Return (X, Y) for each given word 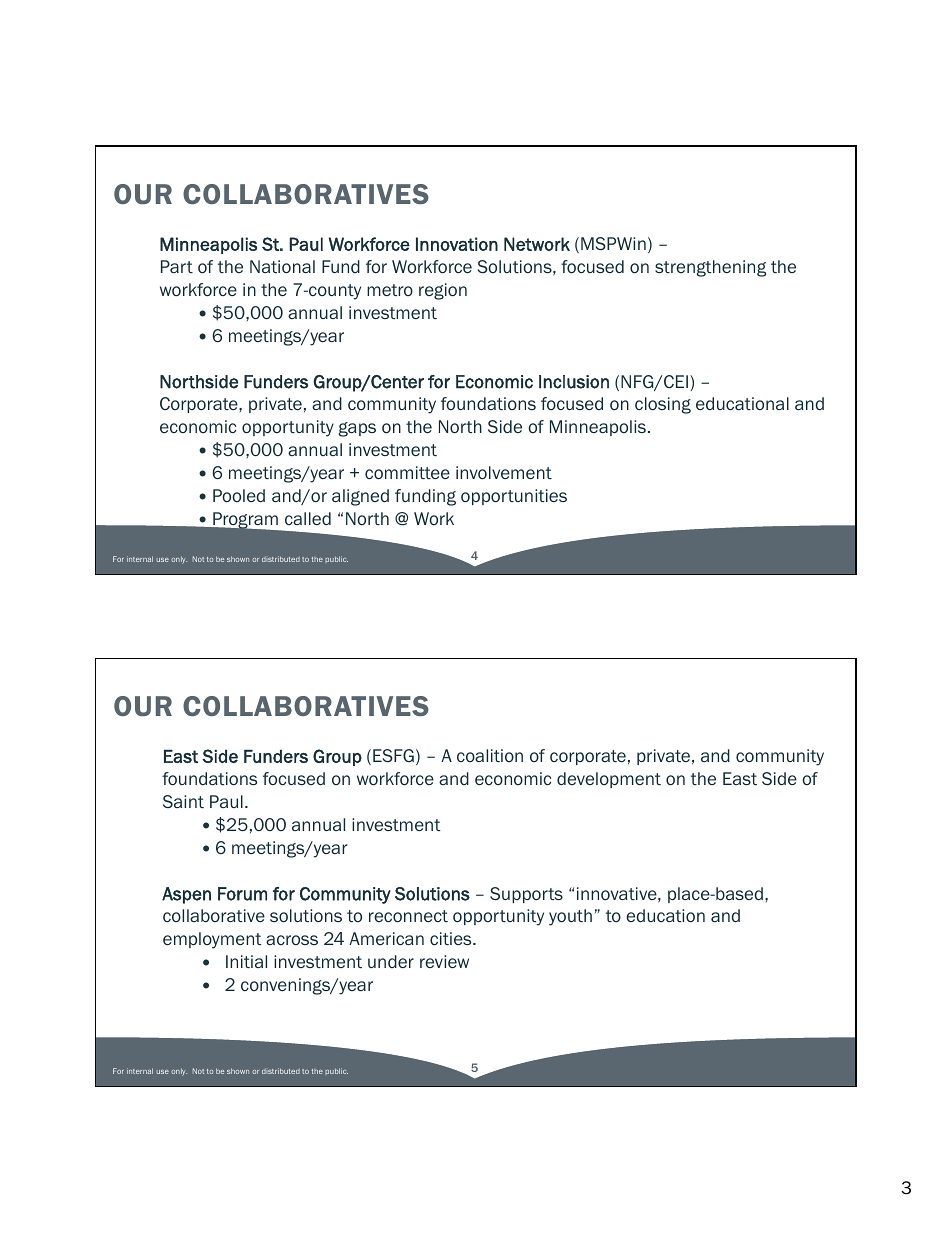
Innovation (457, 244)
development (609, 780)
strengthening (710, 268)
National (282, 266)
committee (407, 472)
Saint (183, 801)
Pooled (239, 495)
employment (212, 940)
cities (452, 938)
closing (663, 405)
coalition (490, 755)
